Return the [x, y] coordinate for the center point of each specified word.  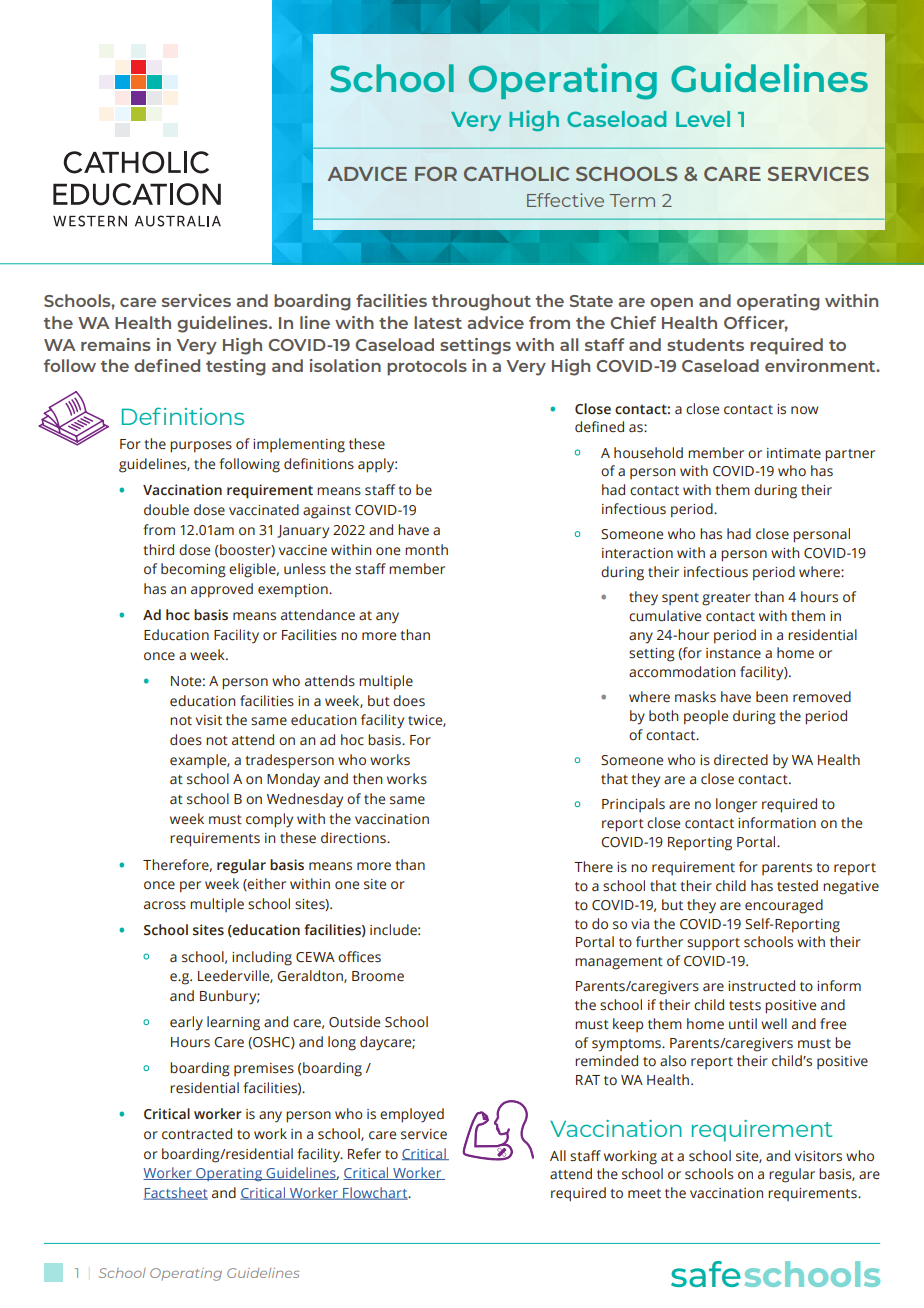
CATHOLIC [516, 173]
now [805, 410]
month [426, 550]
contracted [197, 1134]
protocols [427, 367]
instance [733, 653]
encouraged [784, 906]
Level [703, 119]
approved [222, 590]
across [165, 905]
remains [116, 344]
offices [359, 957]
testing [236, 367]
